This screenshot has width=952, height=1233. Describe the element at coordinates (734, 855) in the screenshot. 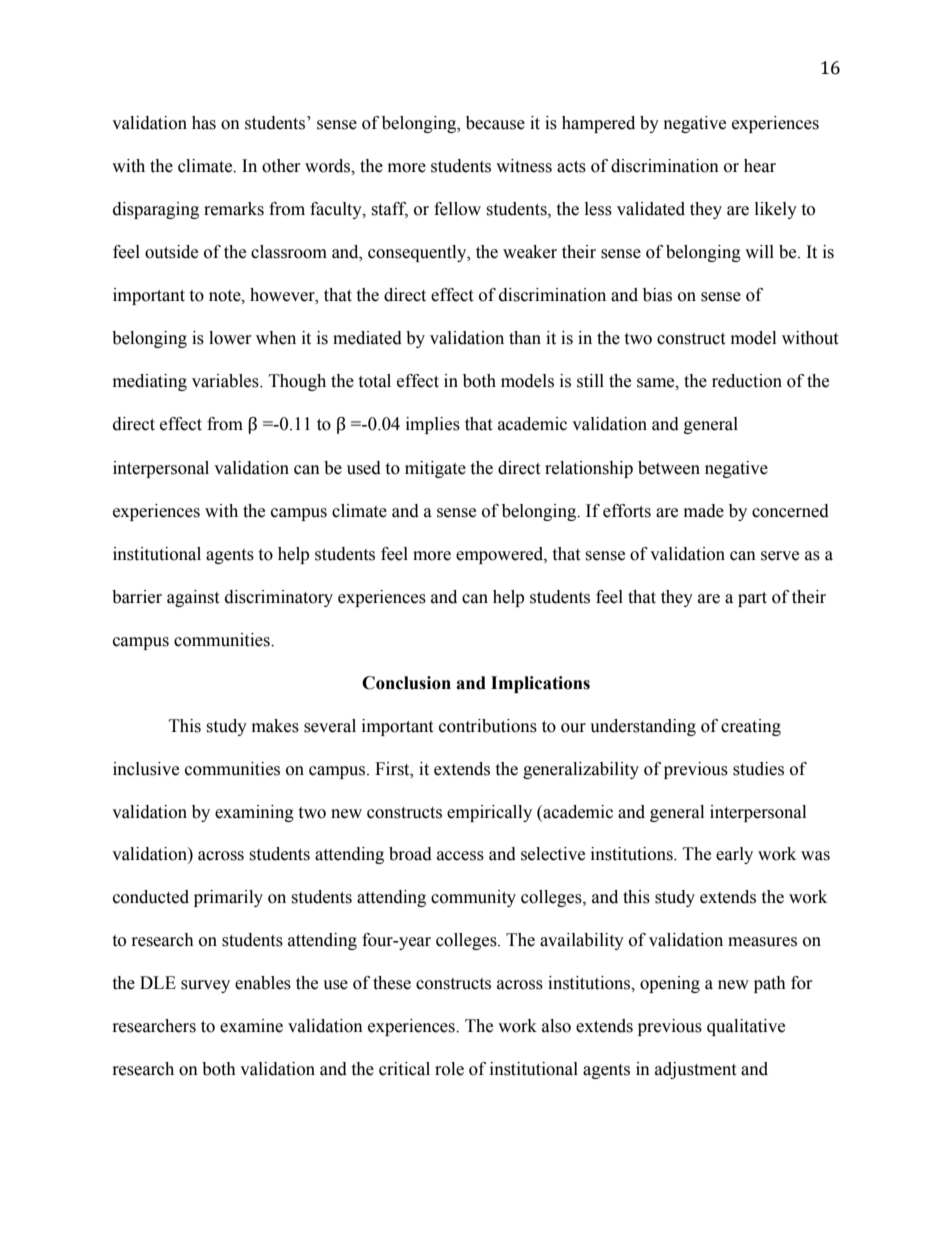

I see `early` at that location.
